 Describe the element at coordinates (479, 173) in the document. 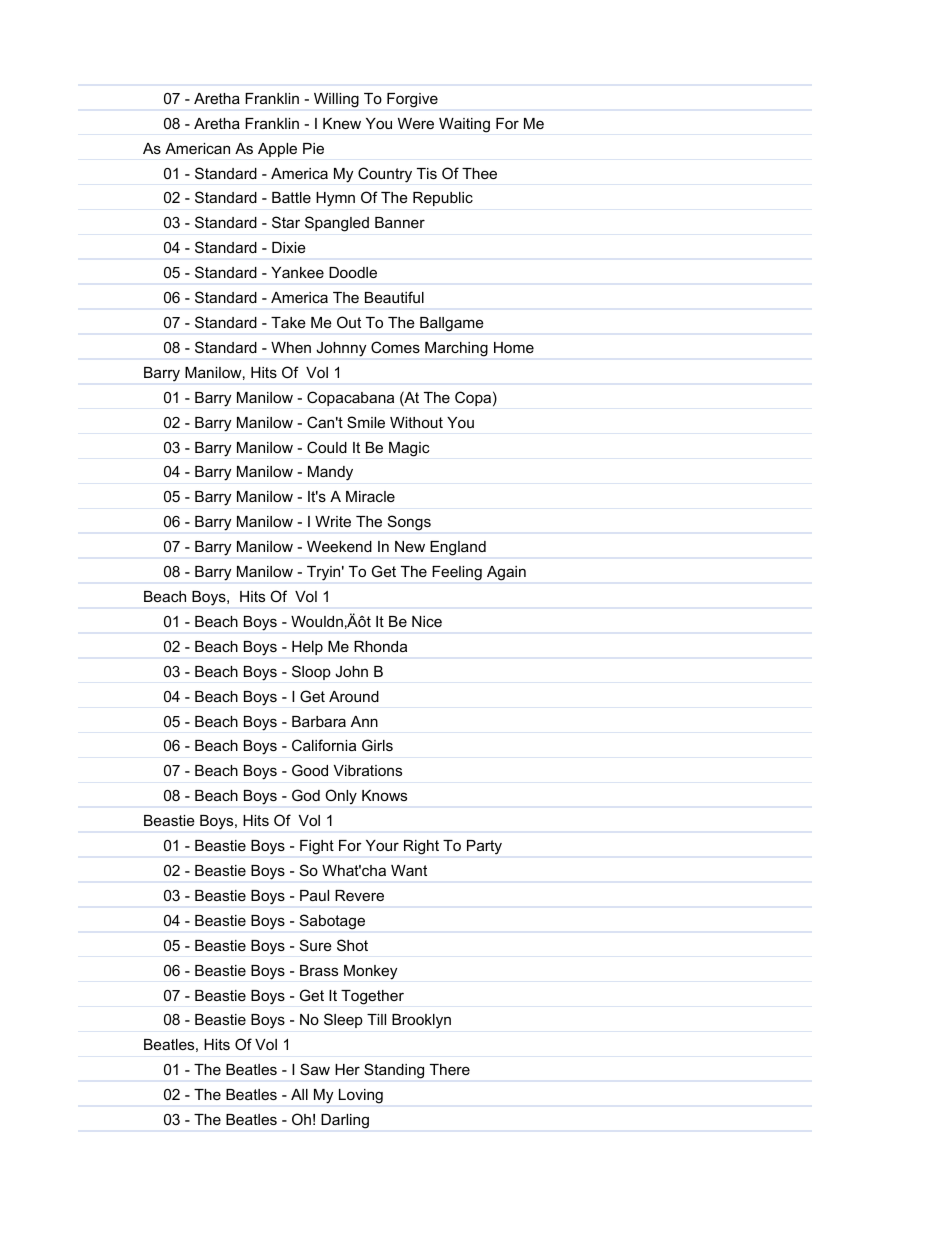

I see `Thee` at that location.
